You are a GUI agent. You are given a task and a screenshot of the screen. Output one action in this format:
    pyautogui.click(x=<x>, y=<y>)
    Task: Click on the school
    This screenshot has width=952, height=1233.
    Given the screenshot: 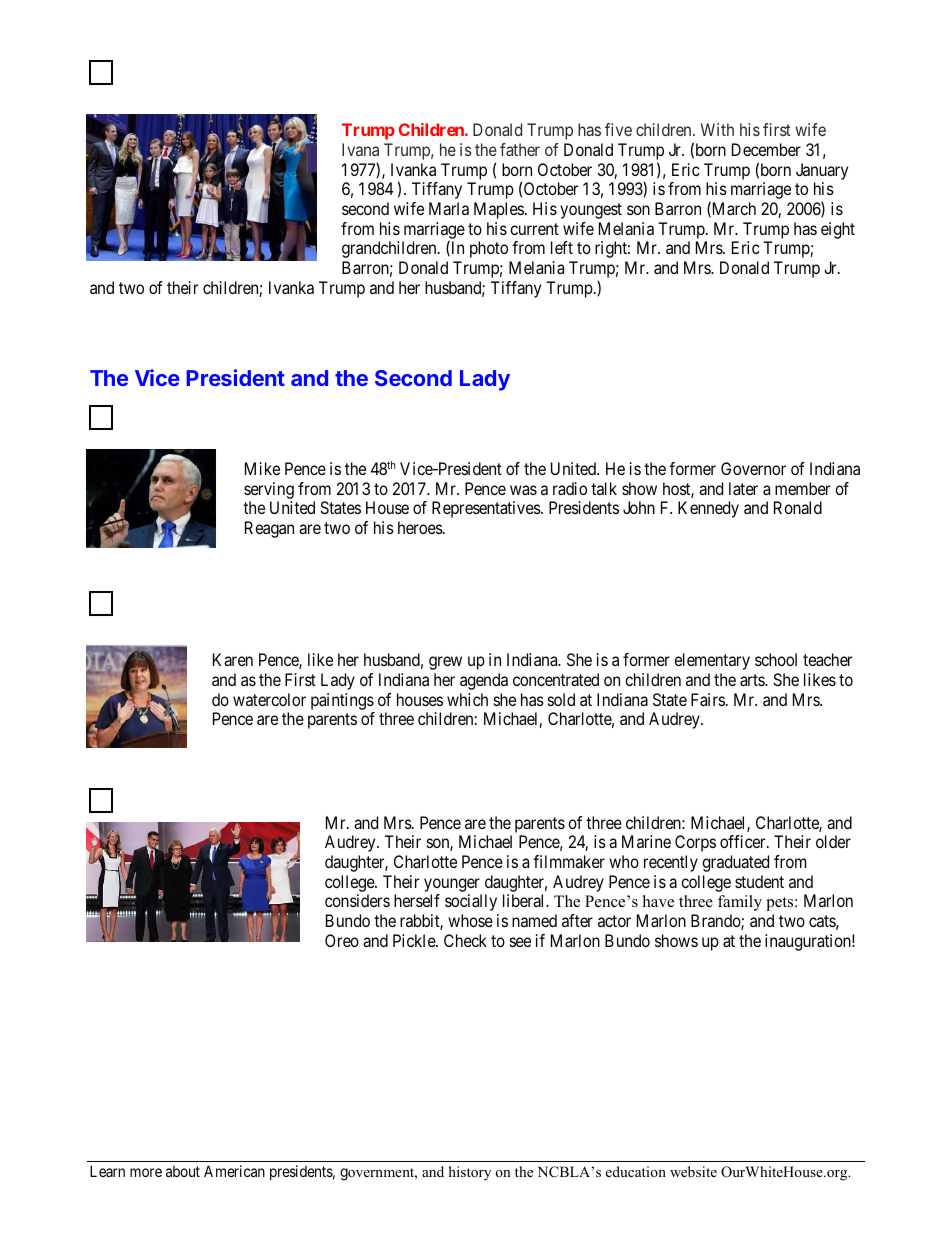 What is the action you would take?
    pyautogui.click(x=776, y=659)
